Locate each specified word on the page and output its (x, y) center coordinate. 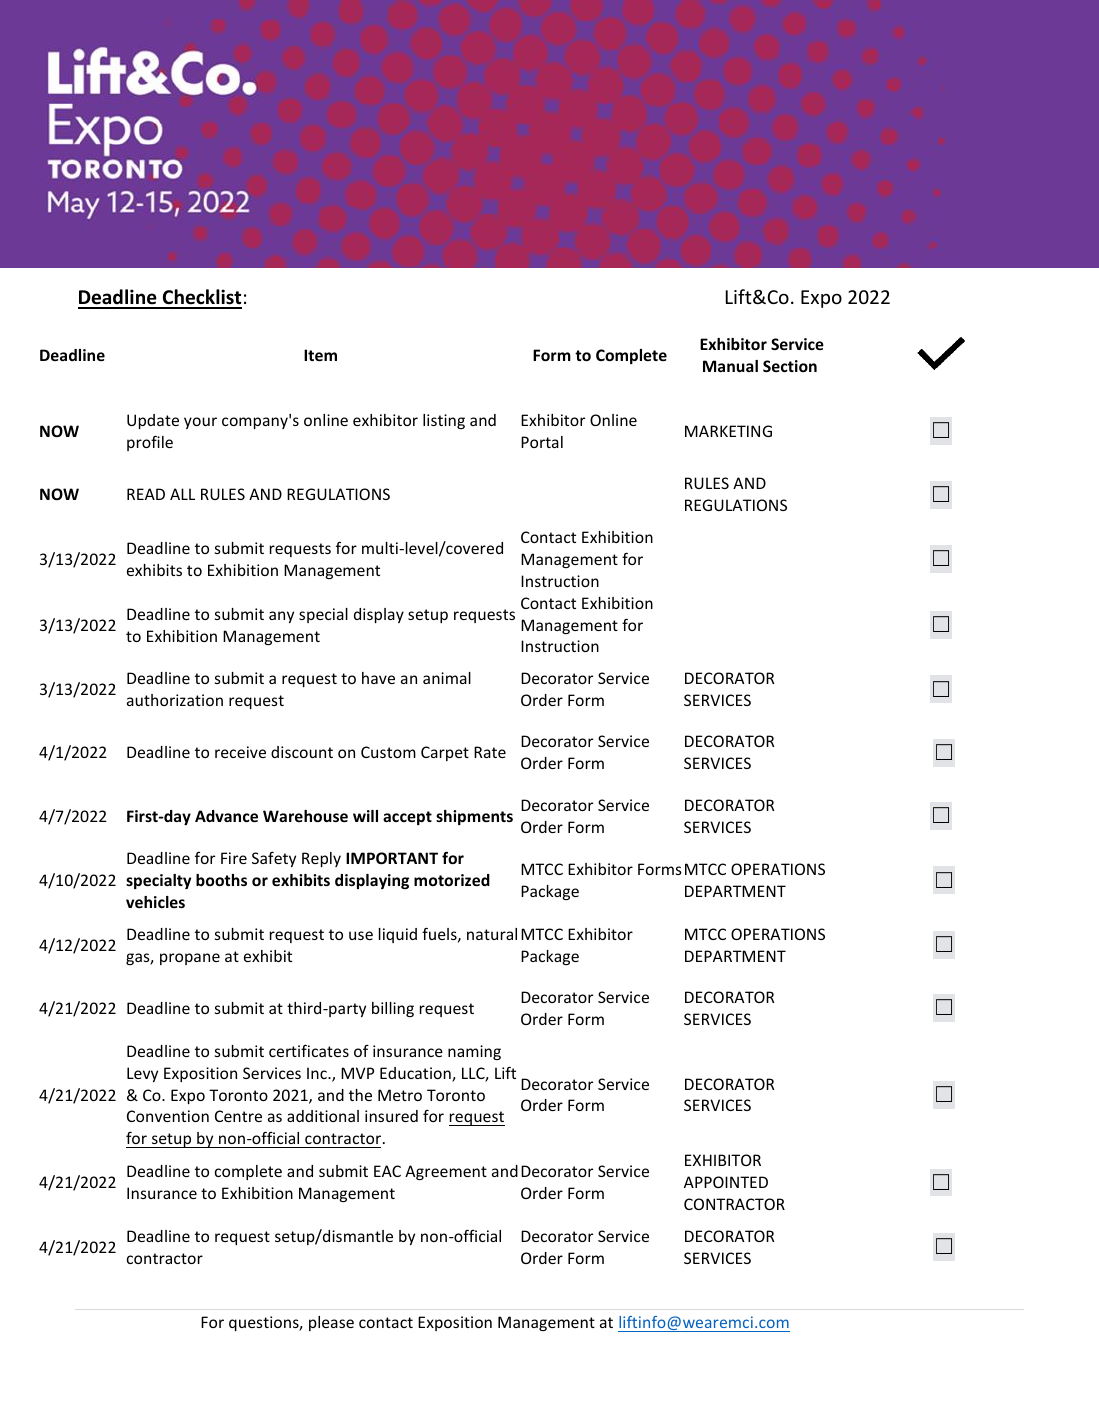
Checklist (201, 298)
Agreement (446, 1172)
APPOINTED (726, 1182)
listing (444, 421)
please (331, 1323)
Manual (730, 366)
